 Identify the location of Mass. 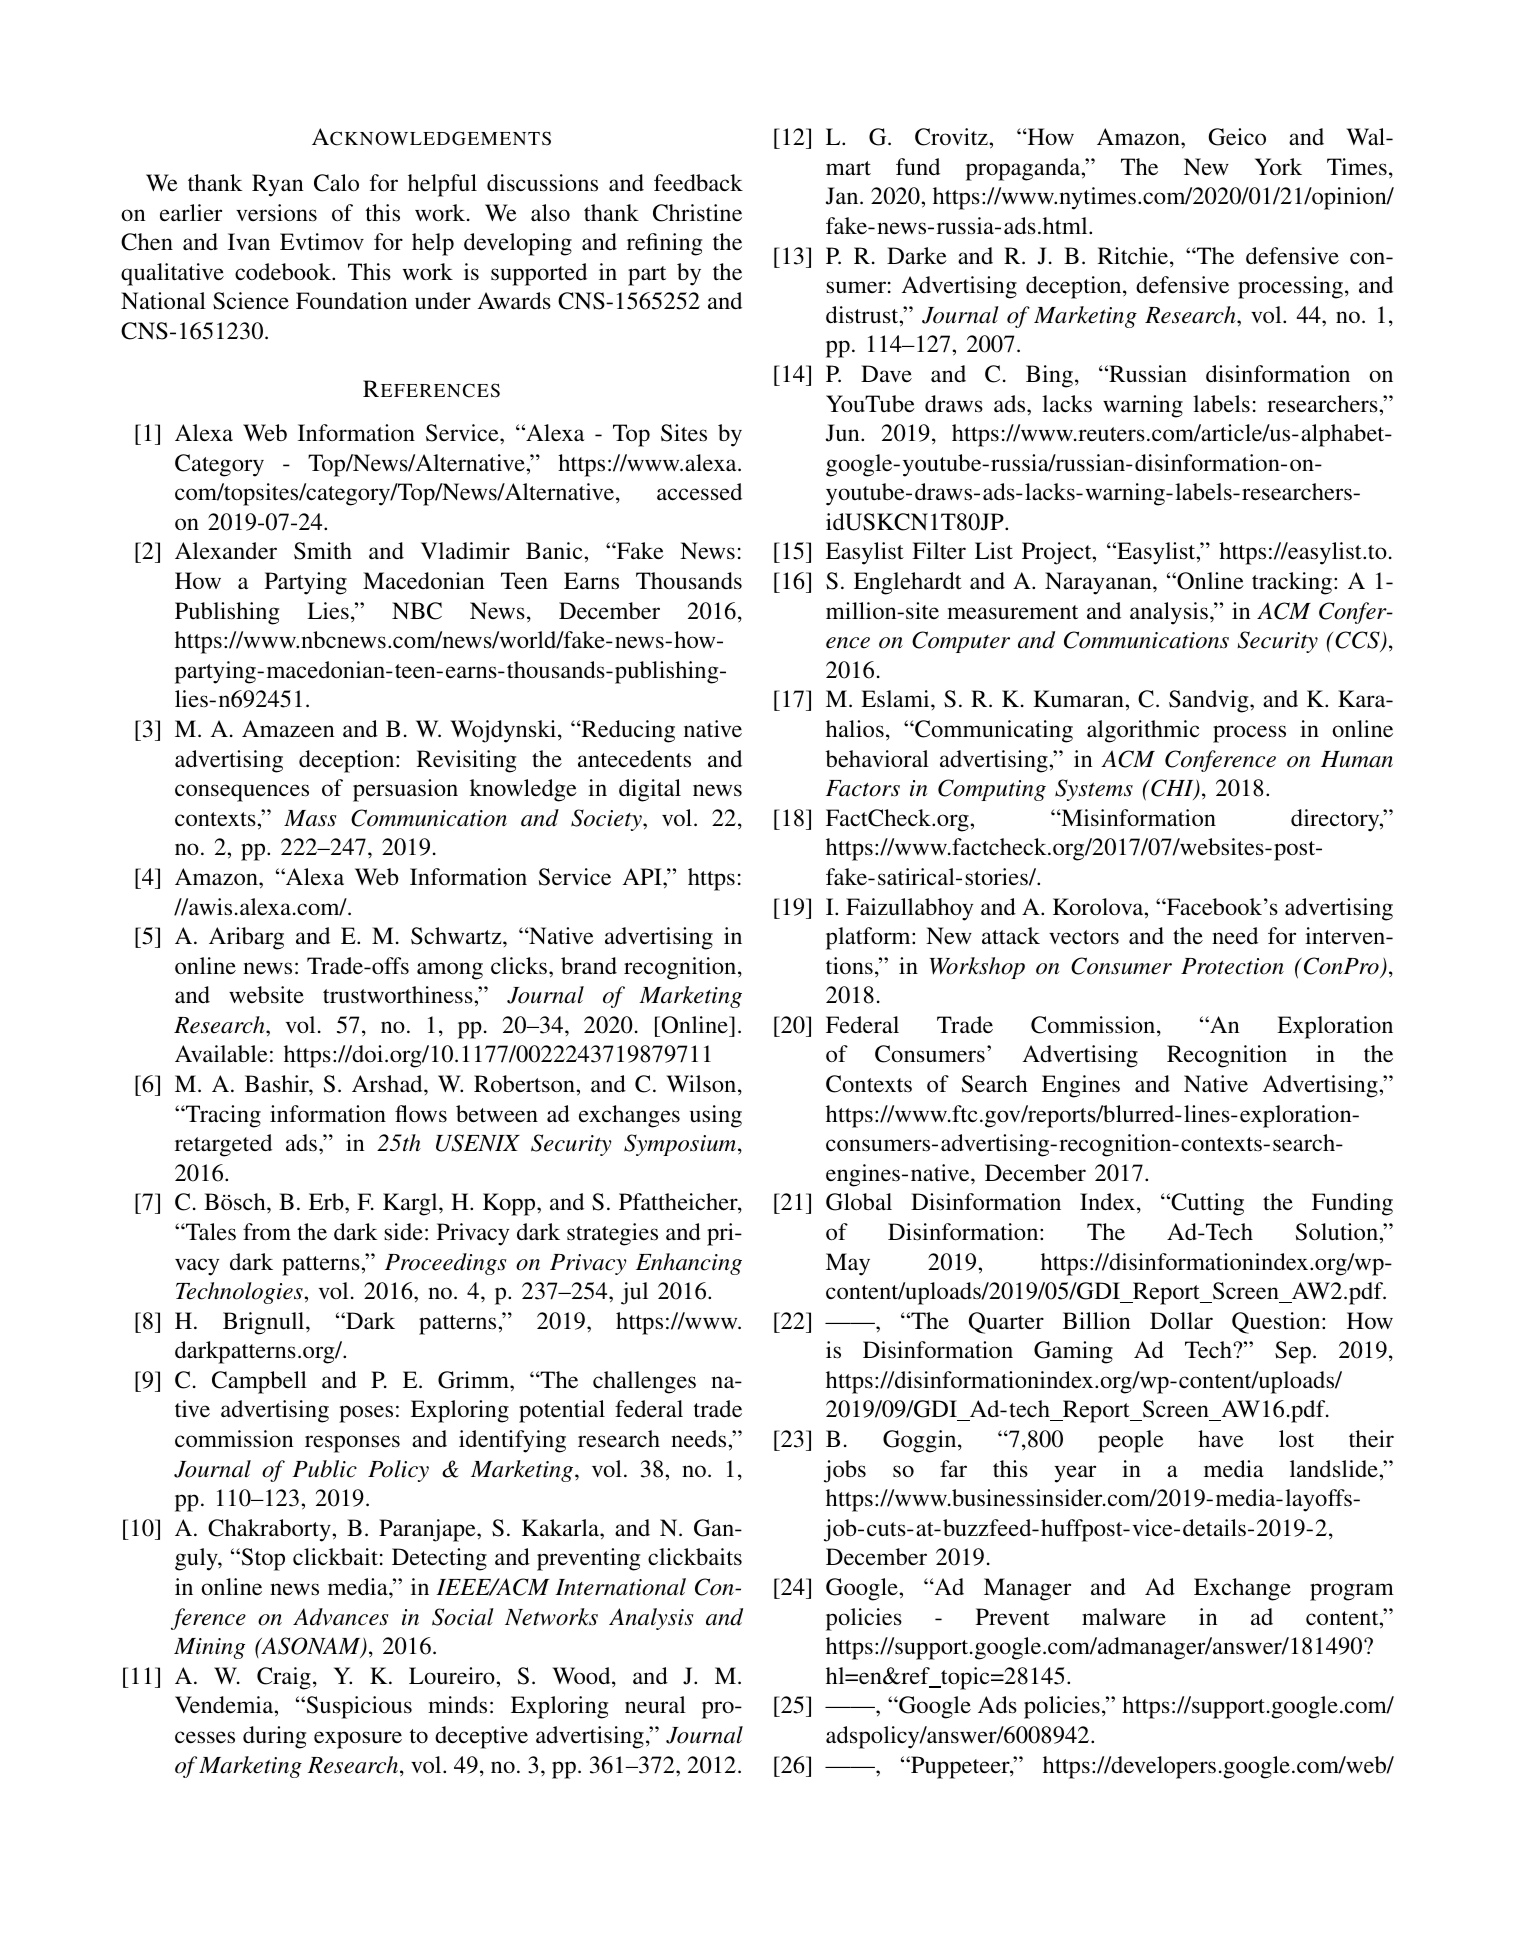
(310, 818).
